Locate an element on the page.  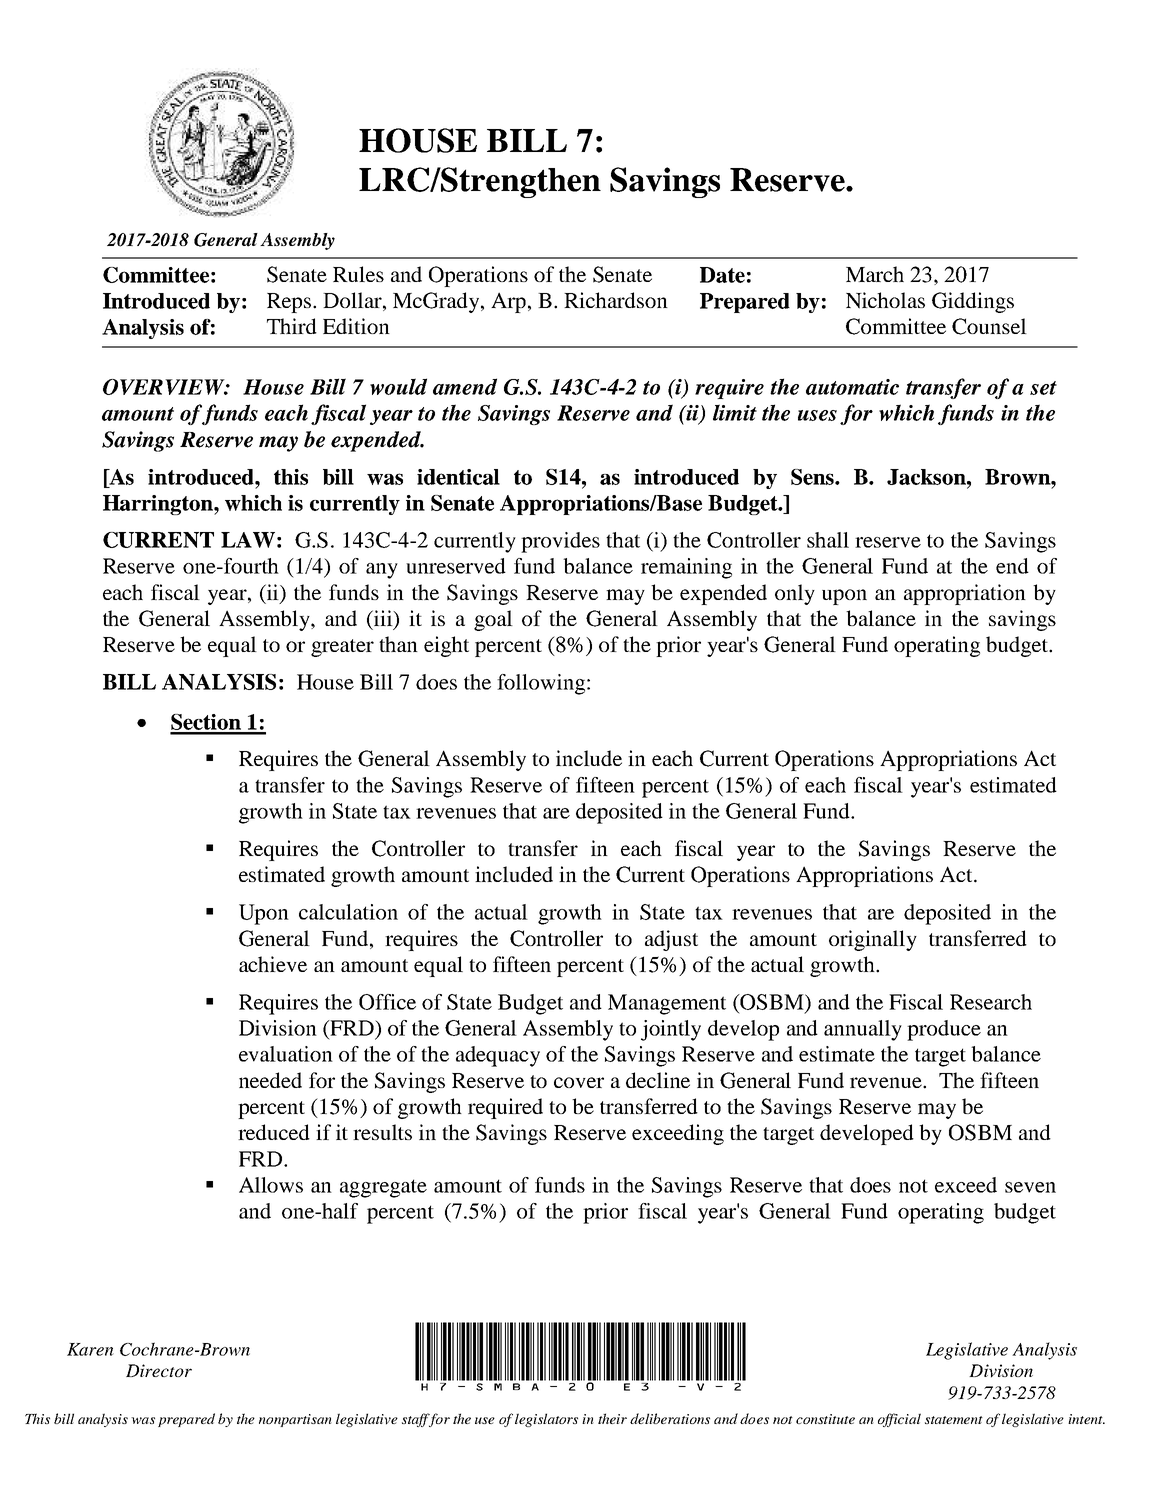
Giddings is located at coordinates (973, 302).
